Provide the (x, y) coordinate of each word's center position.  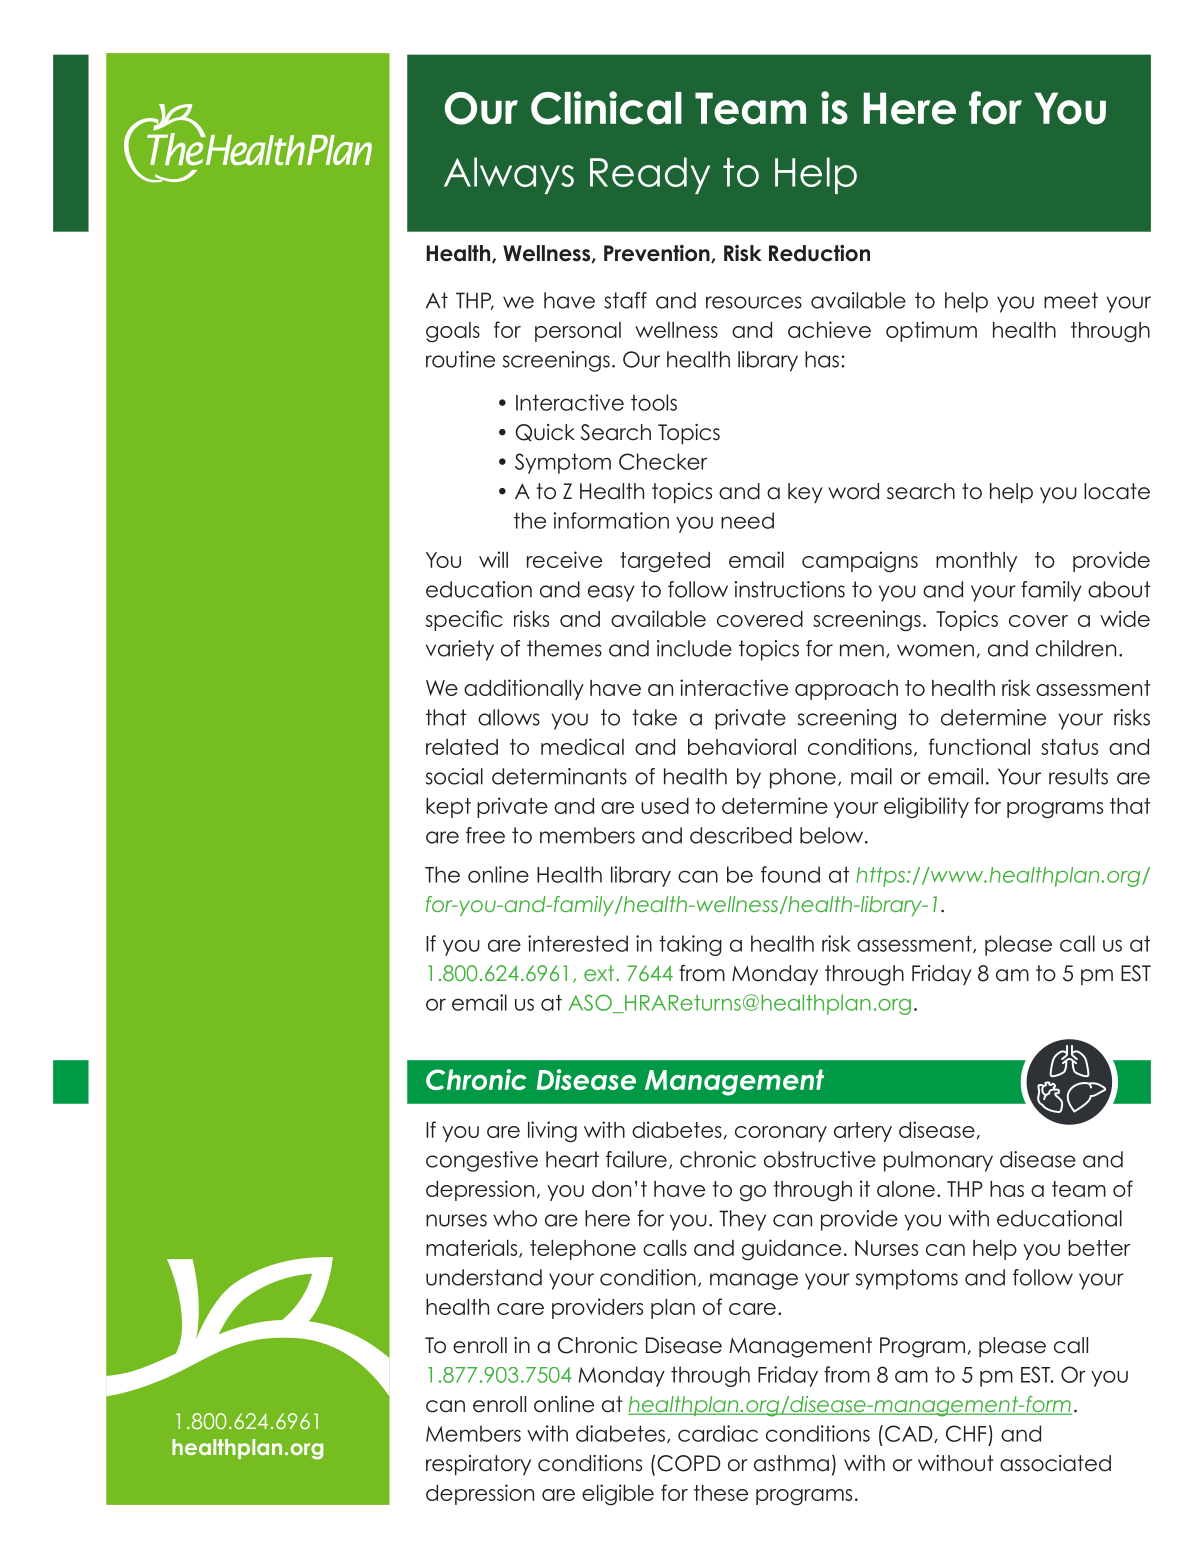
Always (509, 175)
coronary (781, 1134)
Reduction (819, 253)
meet (1071, 300)
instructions (790, 589)
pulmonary (938, 1161)
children (1076, 648)
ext (600, 973)
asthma (791, 1463)
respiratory (478, 1465)
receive (564, 559)
